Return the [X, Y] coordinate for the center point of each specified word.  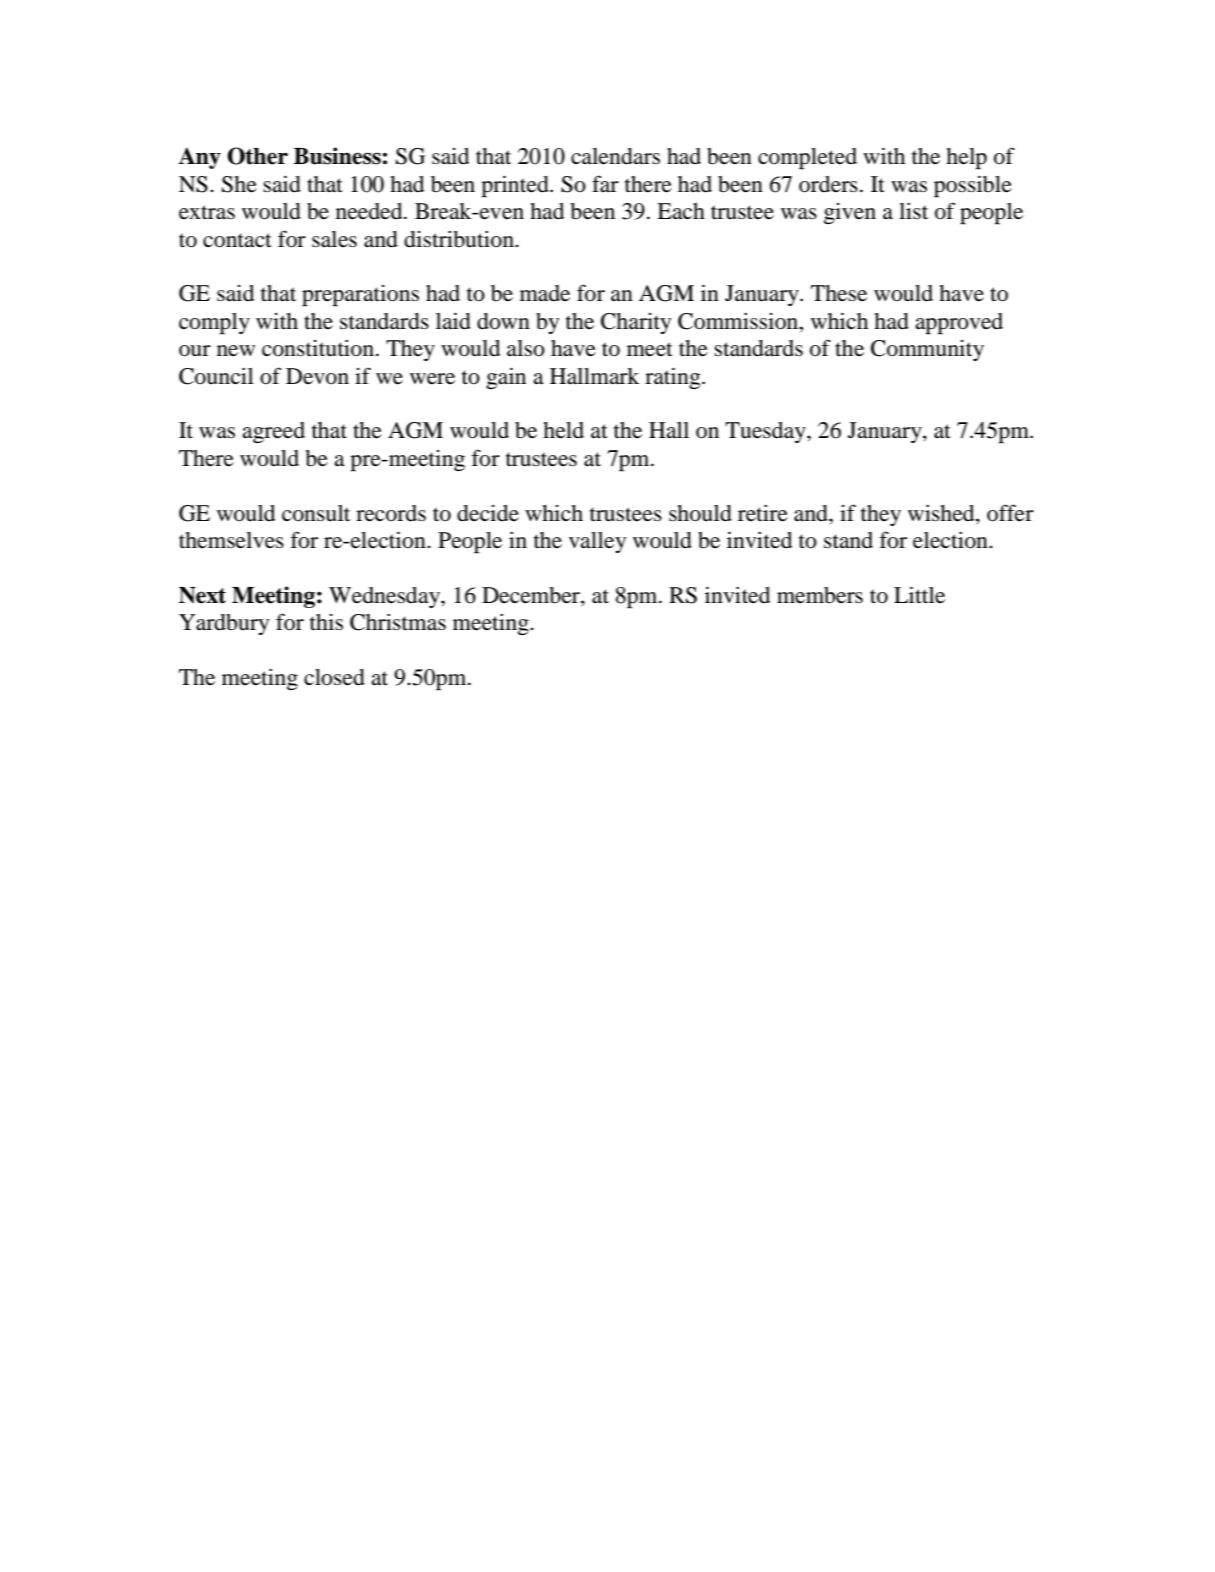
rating [674, 378]
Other [257, 156]
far [605, 183]
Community [927, 350]
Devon [317, 376]
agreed [273, 432]
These [839, 293]
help [966, 159]
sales [334, 239]
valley [598, 542]
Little [919, 595]
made [545, 293]
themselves [231, 540]
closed [334, 677]
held [563, 430]
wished [942, 513]
